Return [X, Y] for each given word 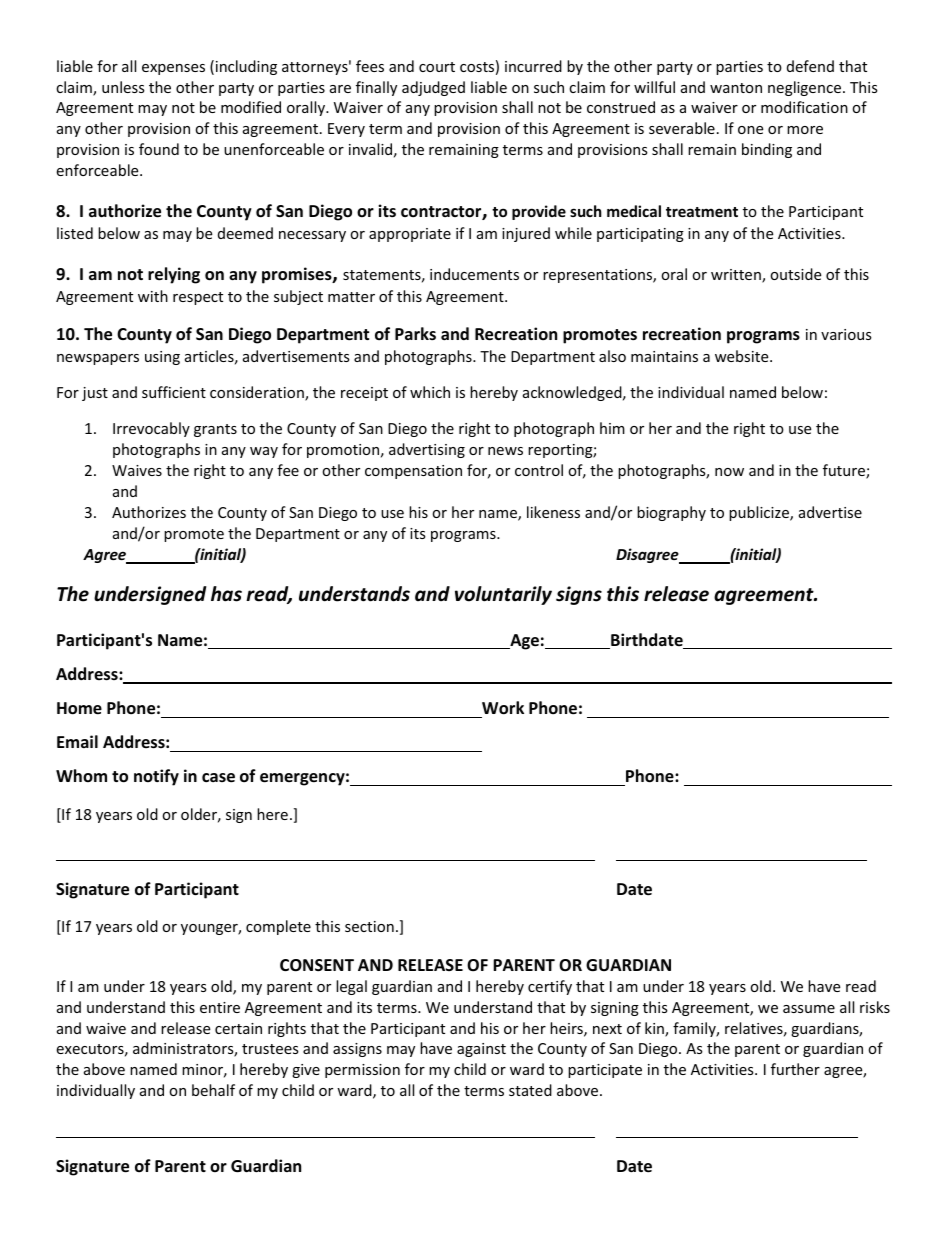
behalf [213, 1090]
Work [503, 708]
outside [795, 274]
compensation [413, 472]
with [153, 296]
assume [809, 1009]
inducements [474, 274]
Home [79, 708]
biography [671, 513]
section [369, 926]
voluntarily [503, 595]
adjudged [433, 88]
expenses [173, 69]
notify [156, 777]
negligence [804, 88]
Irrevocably [151, 429]
